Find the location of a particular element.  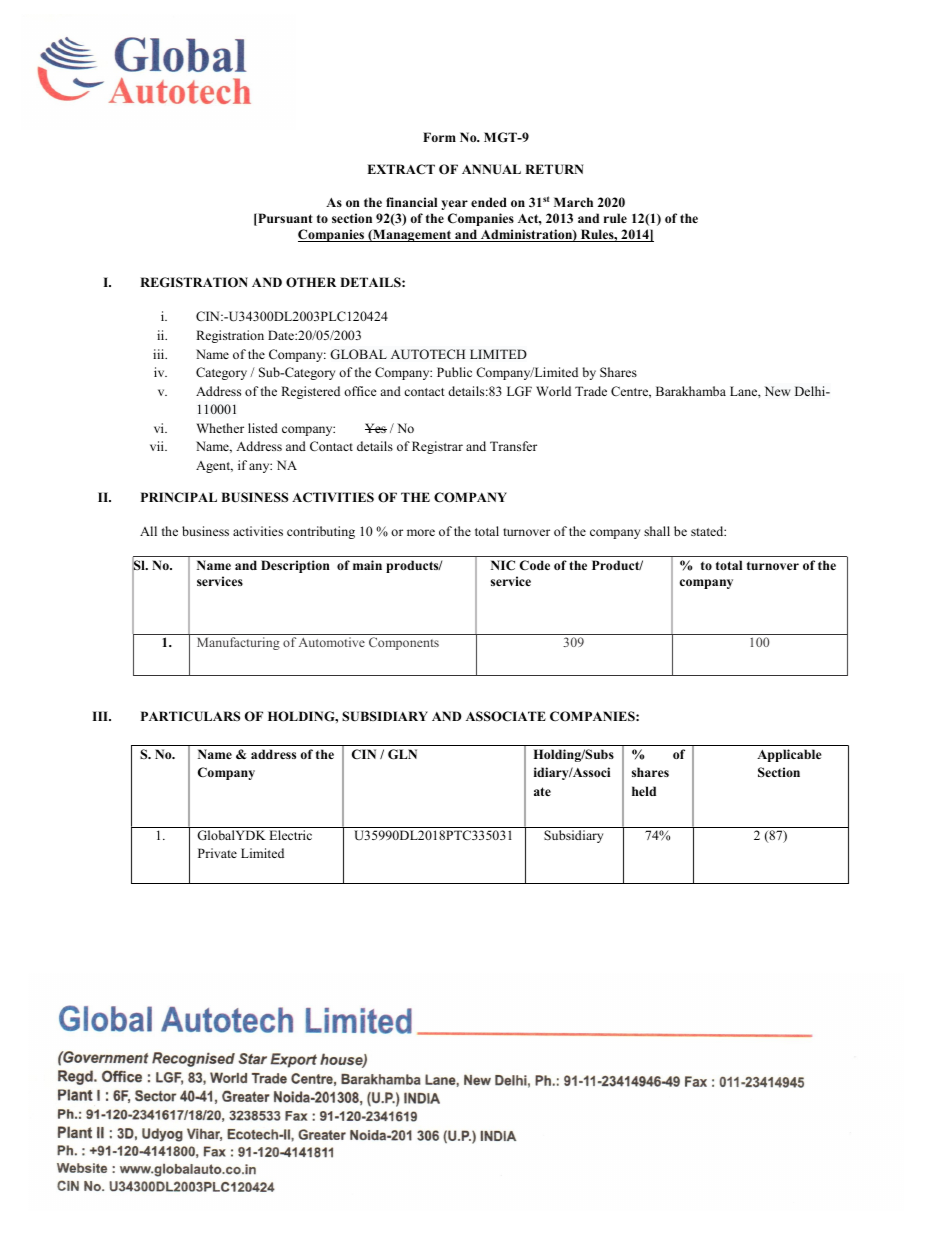

March is located at coordinates (573, 202).
